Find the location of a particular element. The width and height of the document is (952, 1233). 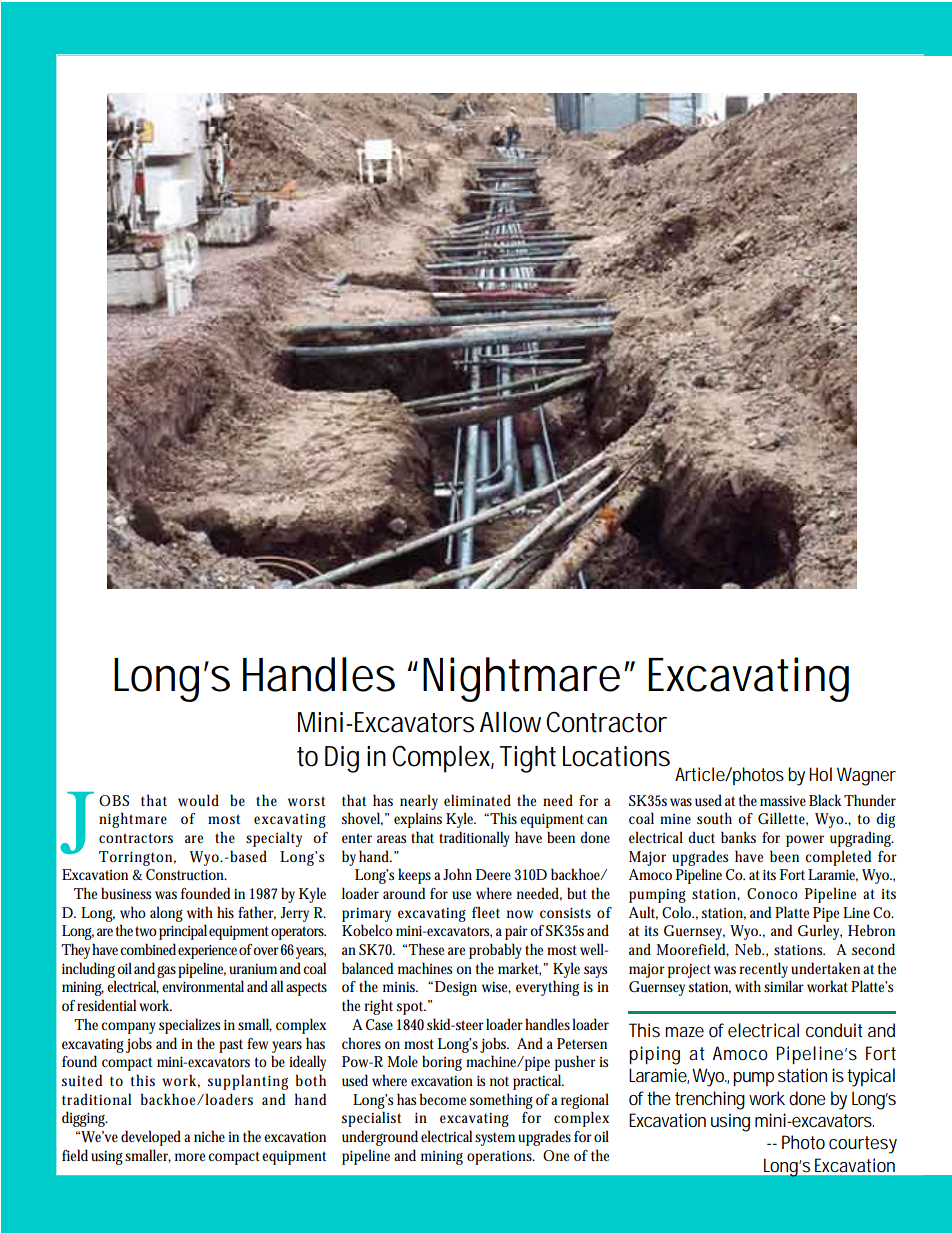

probably is located at coordinates (495, 951).
